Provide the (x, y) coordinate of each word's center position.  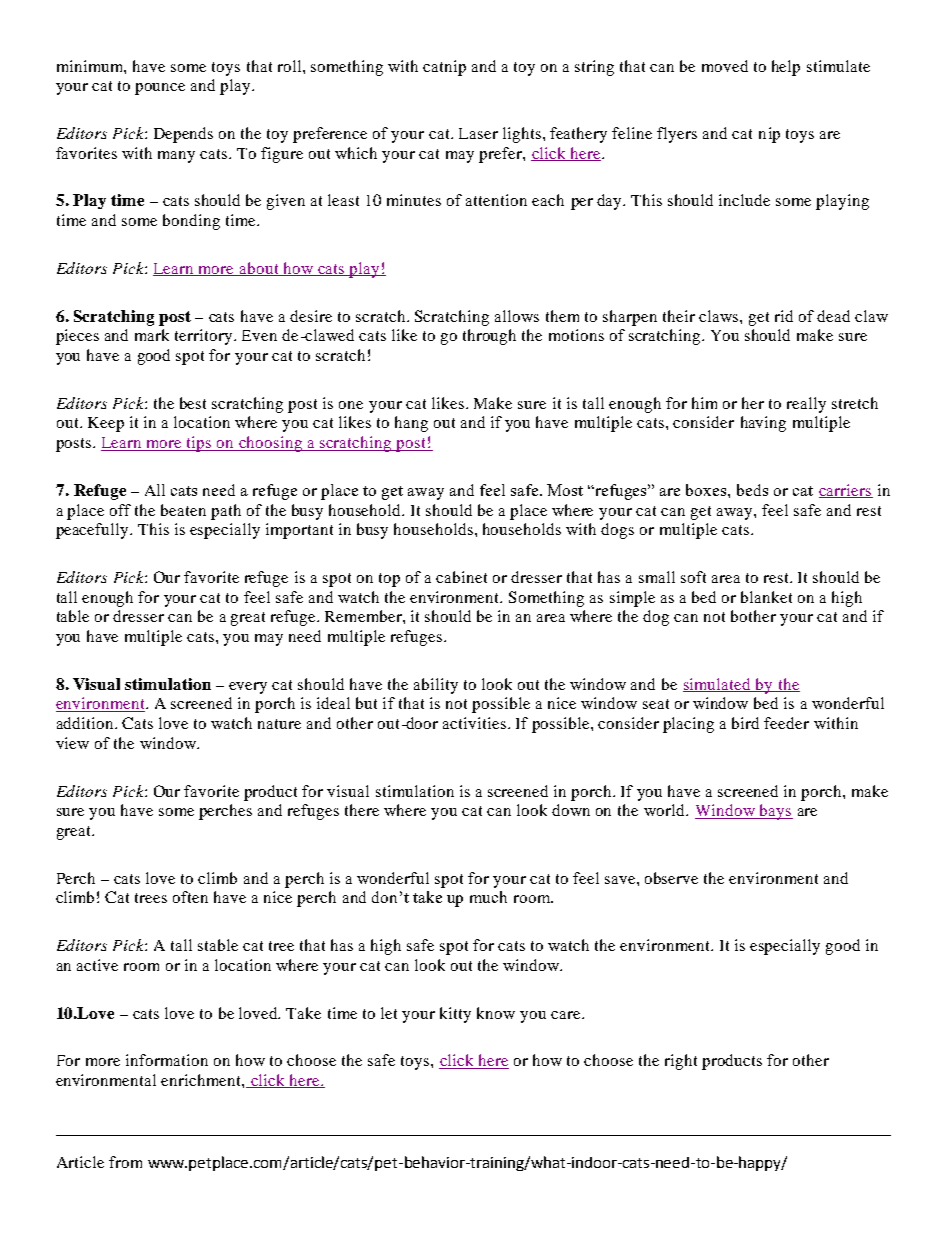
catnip (444, 68)
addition (86, 723)
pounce (160, 89)
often (190, 897)
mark (152, 335)
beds (752, 490)
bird (745, 723)
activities (476, 723)
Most (565, 490)
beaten (183, 510)
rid (784, 316)
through (489, 337)
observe (671, 878)
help (786, 68)
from (125, 1162)
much (488, 897)
